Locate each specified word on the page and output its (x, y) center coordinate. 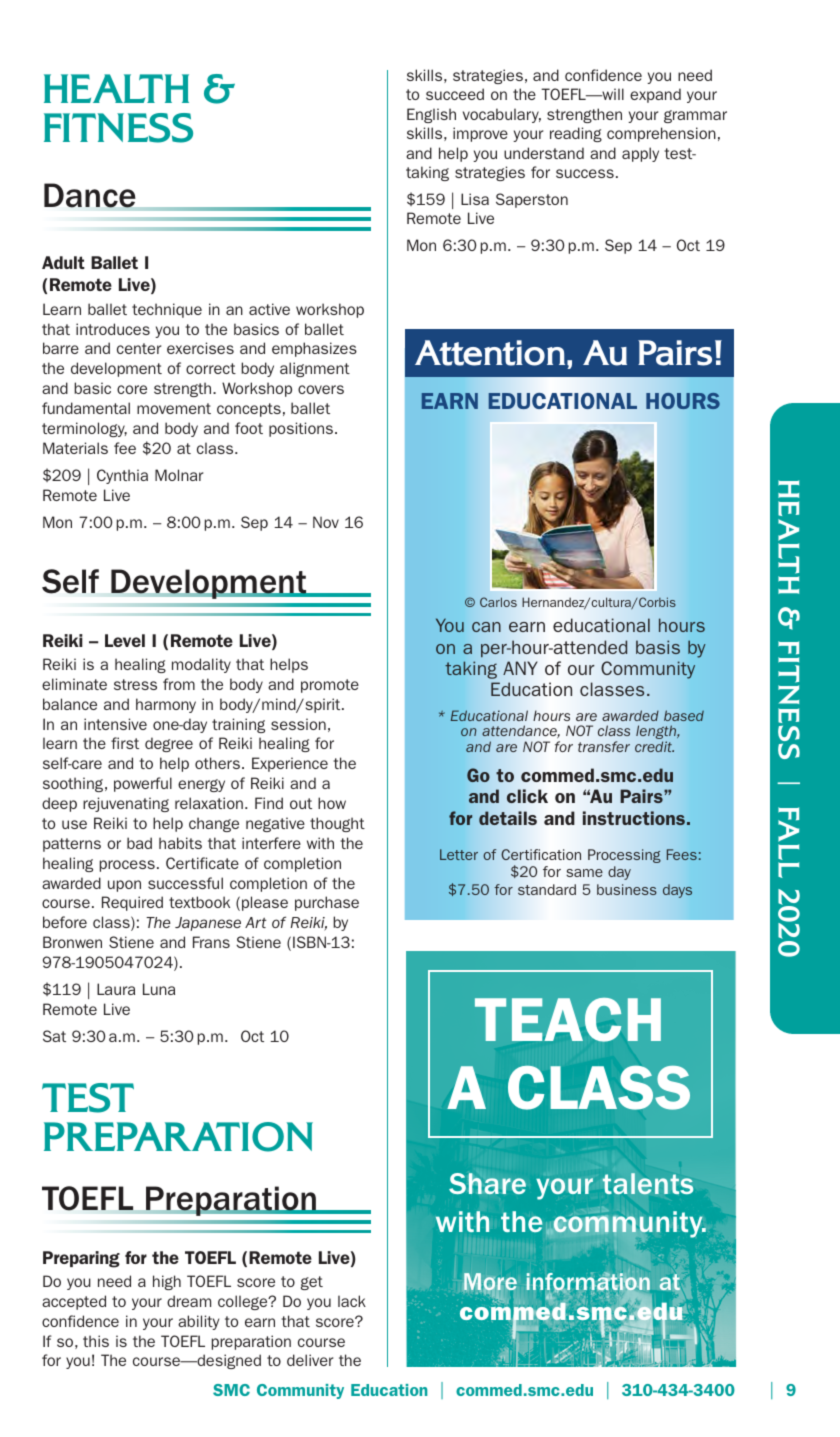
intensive (115, 724)
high (167, 1282)
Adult (63, 262)
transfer (604, 746)
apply (640, 154)
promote (330, 686)
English (431, 115)
